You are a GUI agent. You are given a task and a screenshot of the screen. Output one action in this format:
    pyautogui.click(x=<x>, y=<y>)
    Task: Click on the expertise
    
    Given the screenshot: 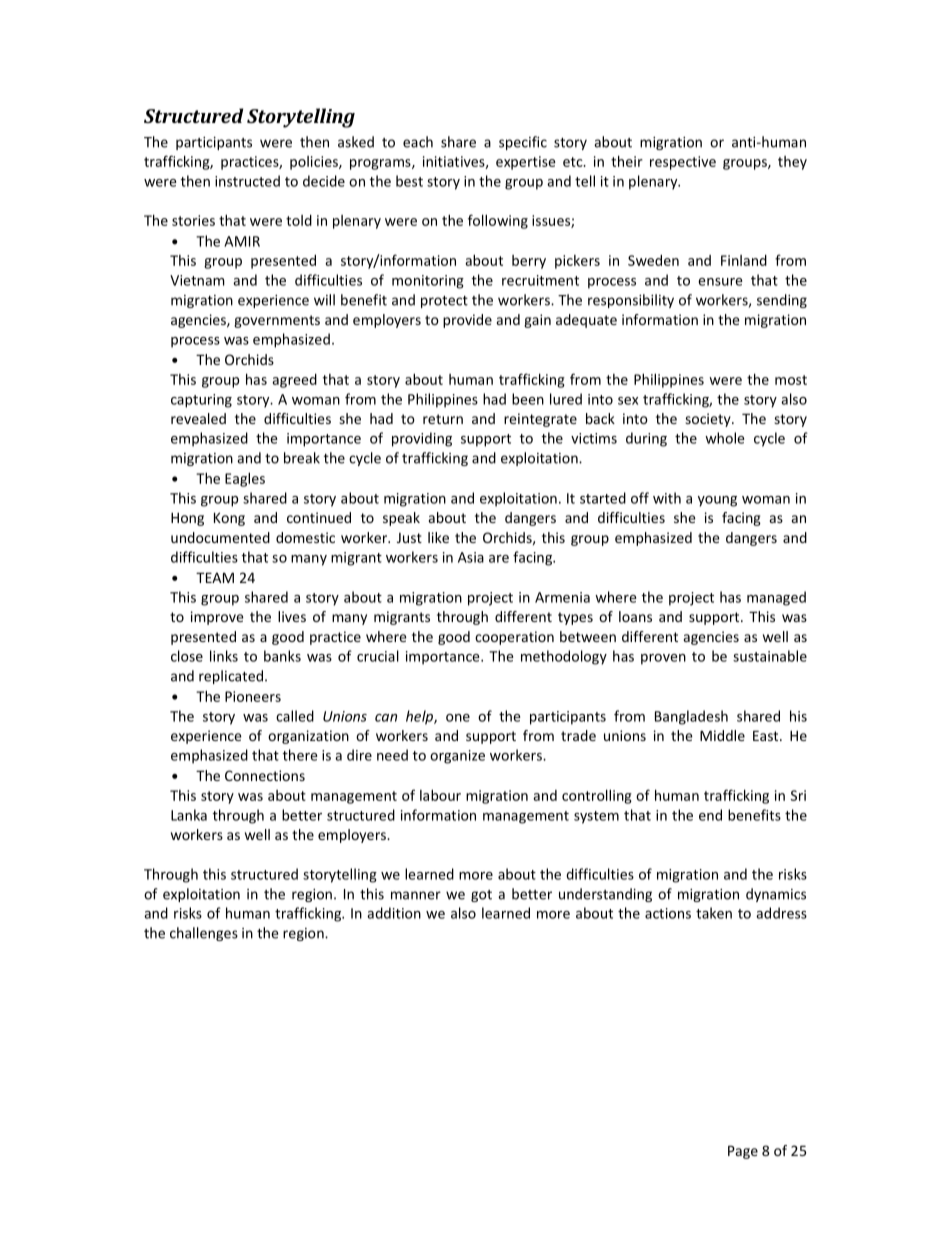 What is the action you would take?
    pyautogui.click(x=526, y=163)
